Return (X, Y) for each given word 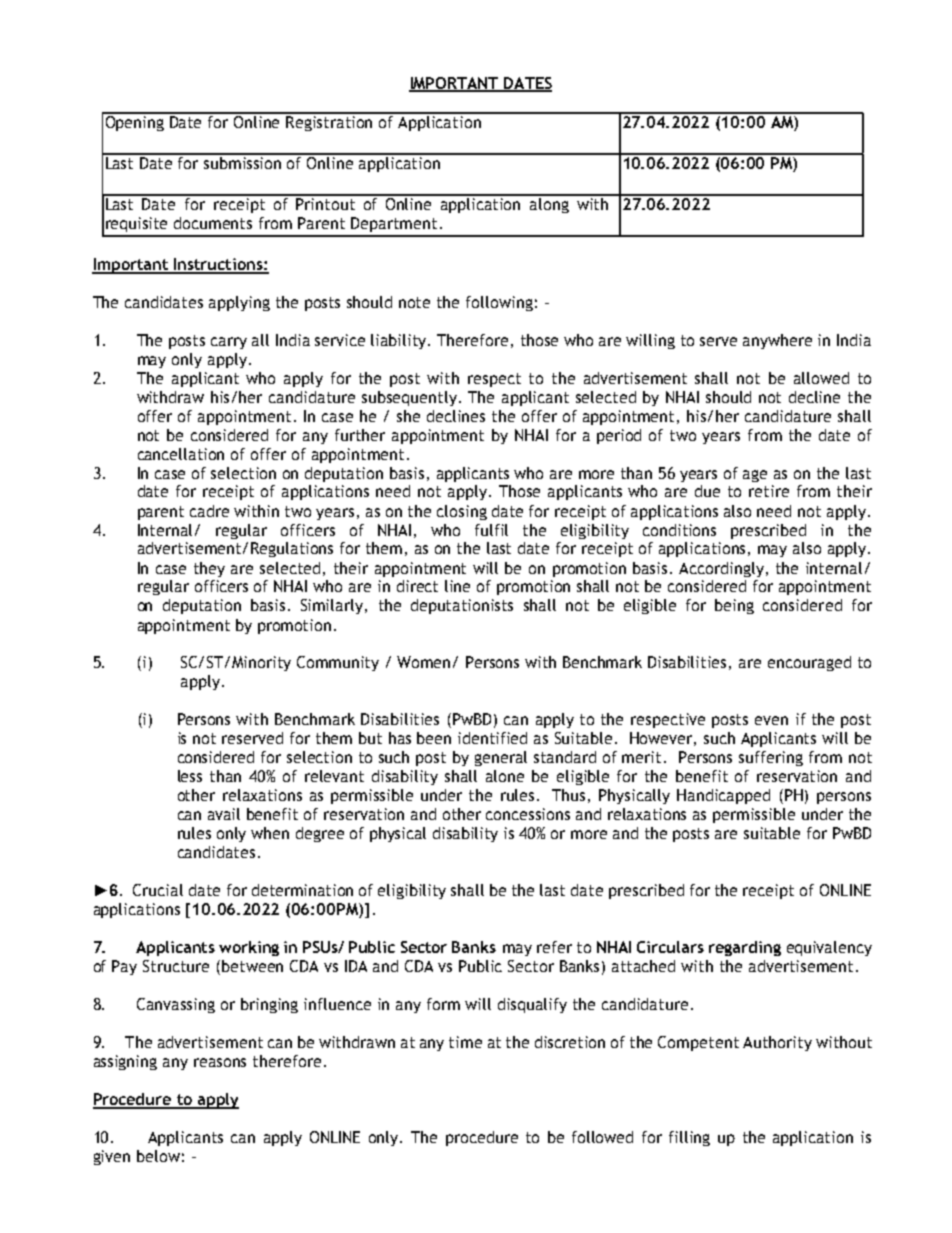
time (465, 1042)
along (549, 204)
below (158, 1156)
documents (213, 223)
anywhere (777, 341)
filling (689, 1138)
